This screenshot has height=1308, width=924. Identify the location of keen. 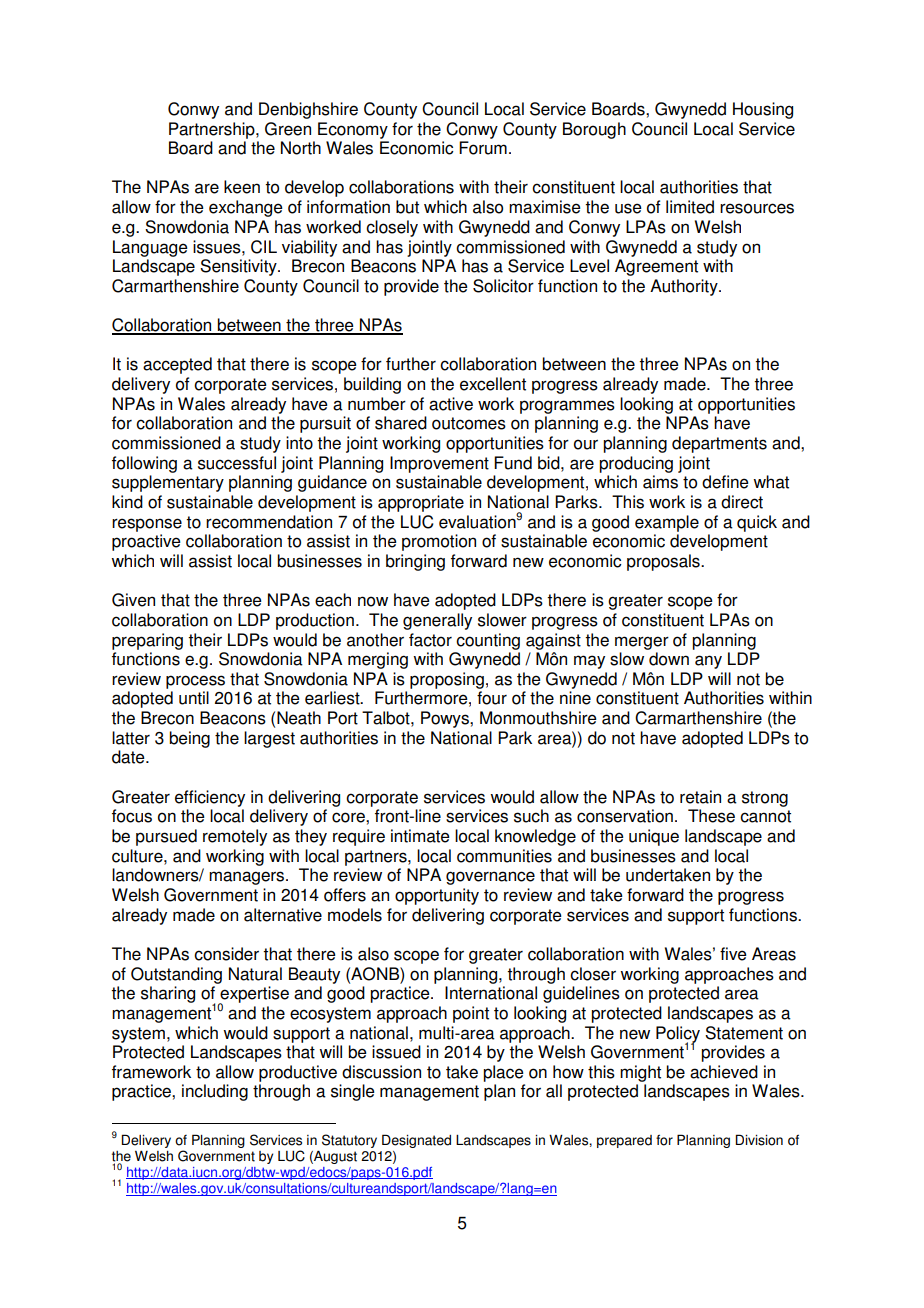
(242, 187).
